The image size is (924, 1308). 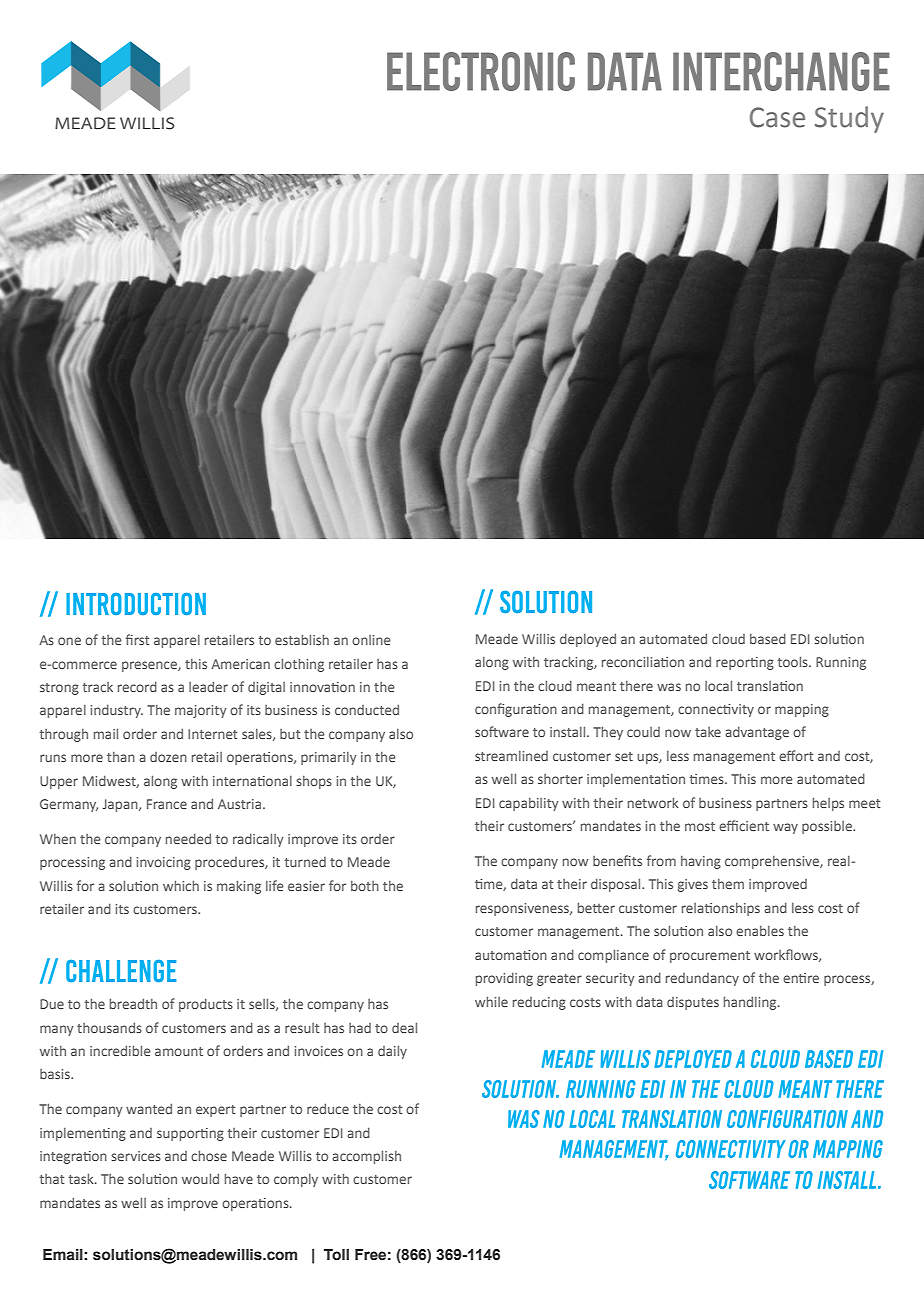 I want to click on enables, so click(x=760, y=931).
